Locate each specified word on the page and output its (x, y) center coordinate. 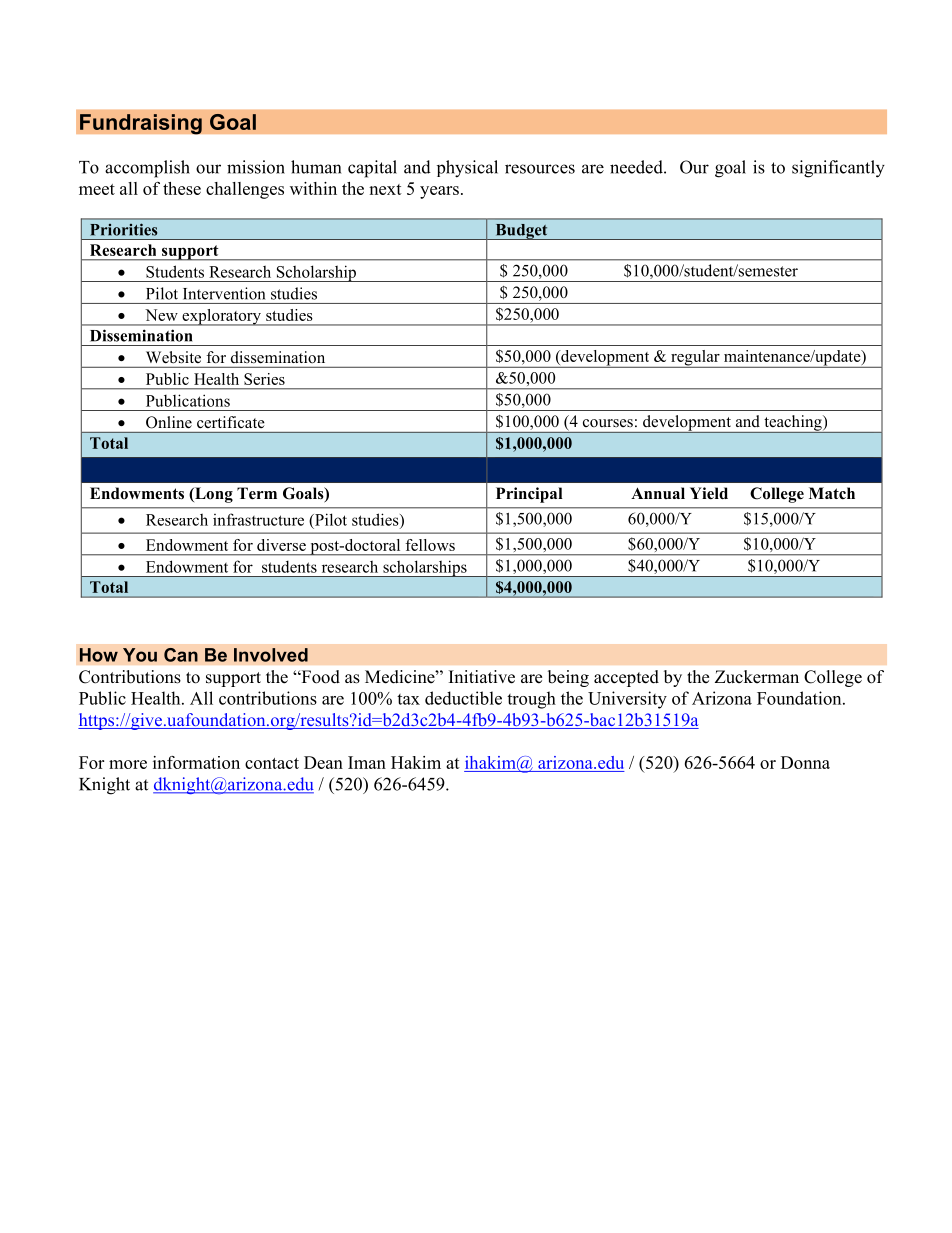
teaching (793, 424)
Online (169, 422)
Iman (367, 762)
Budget (521, 232)
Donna (805, 762)
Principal (529, 495)
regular (695, 359)
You (140, 655)
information (196, 762)
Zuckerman (757, 677)
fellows (430, 545)
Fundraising (141, 124)
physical (467, 169)
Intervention (224, 293)
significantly (838, 169)
